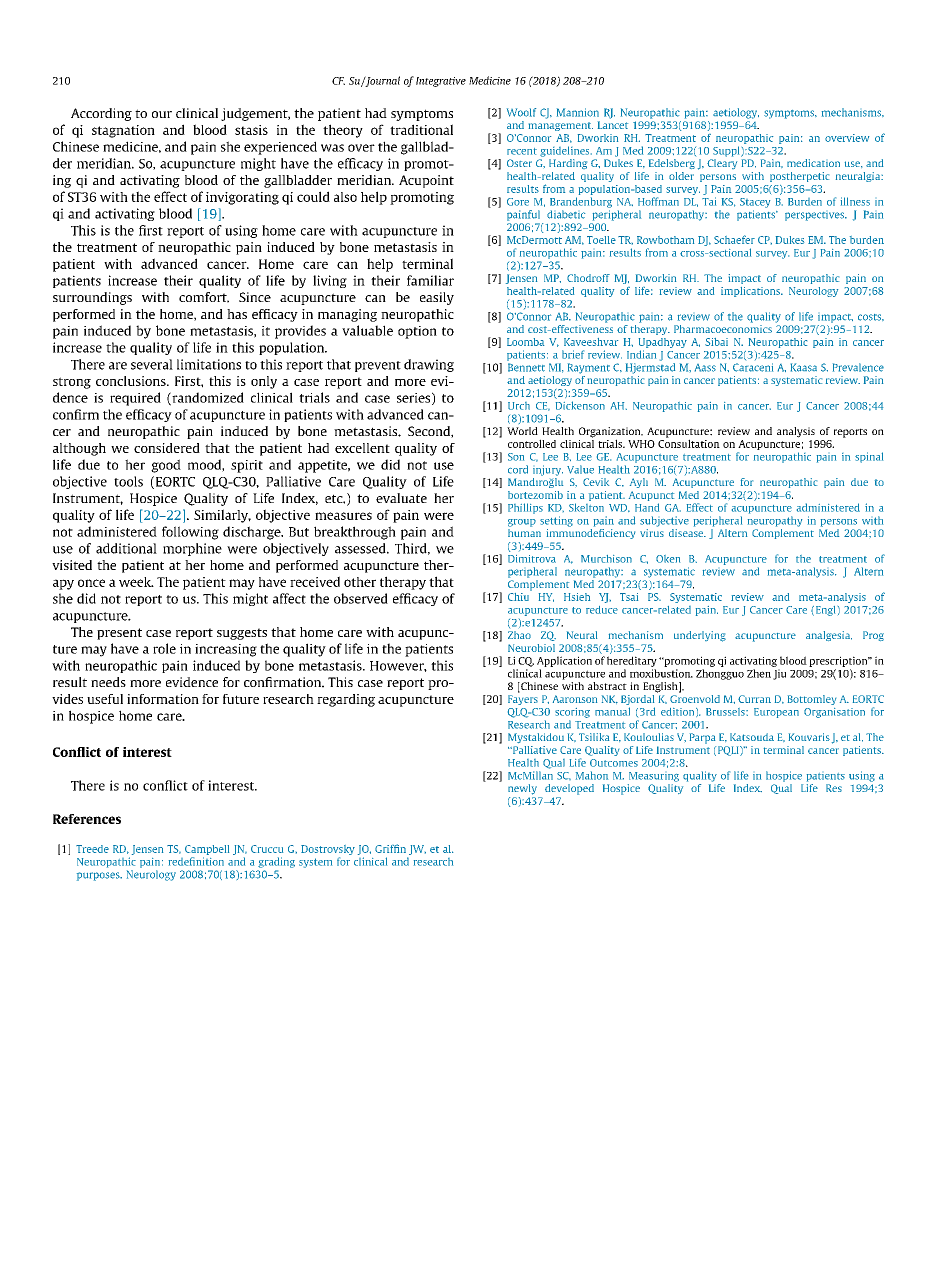 The width and height of the screenshot is (952, 1270). Describe the element at coordinates (123, 131) in the screenshot. I see `stagnation` at that location.
